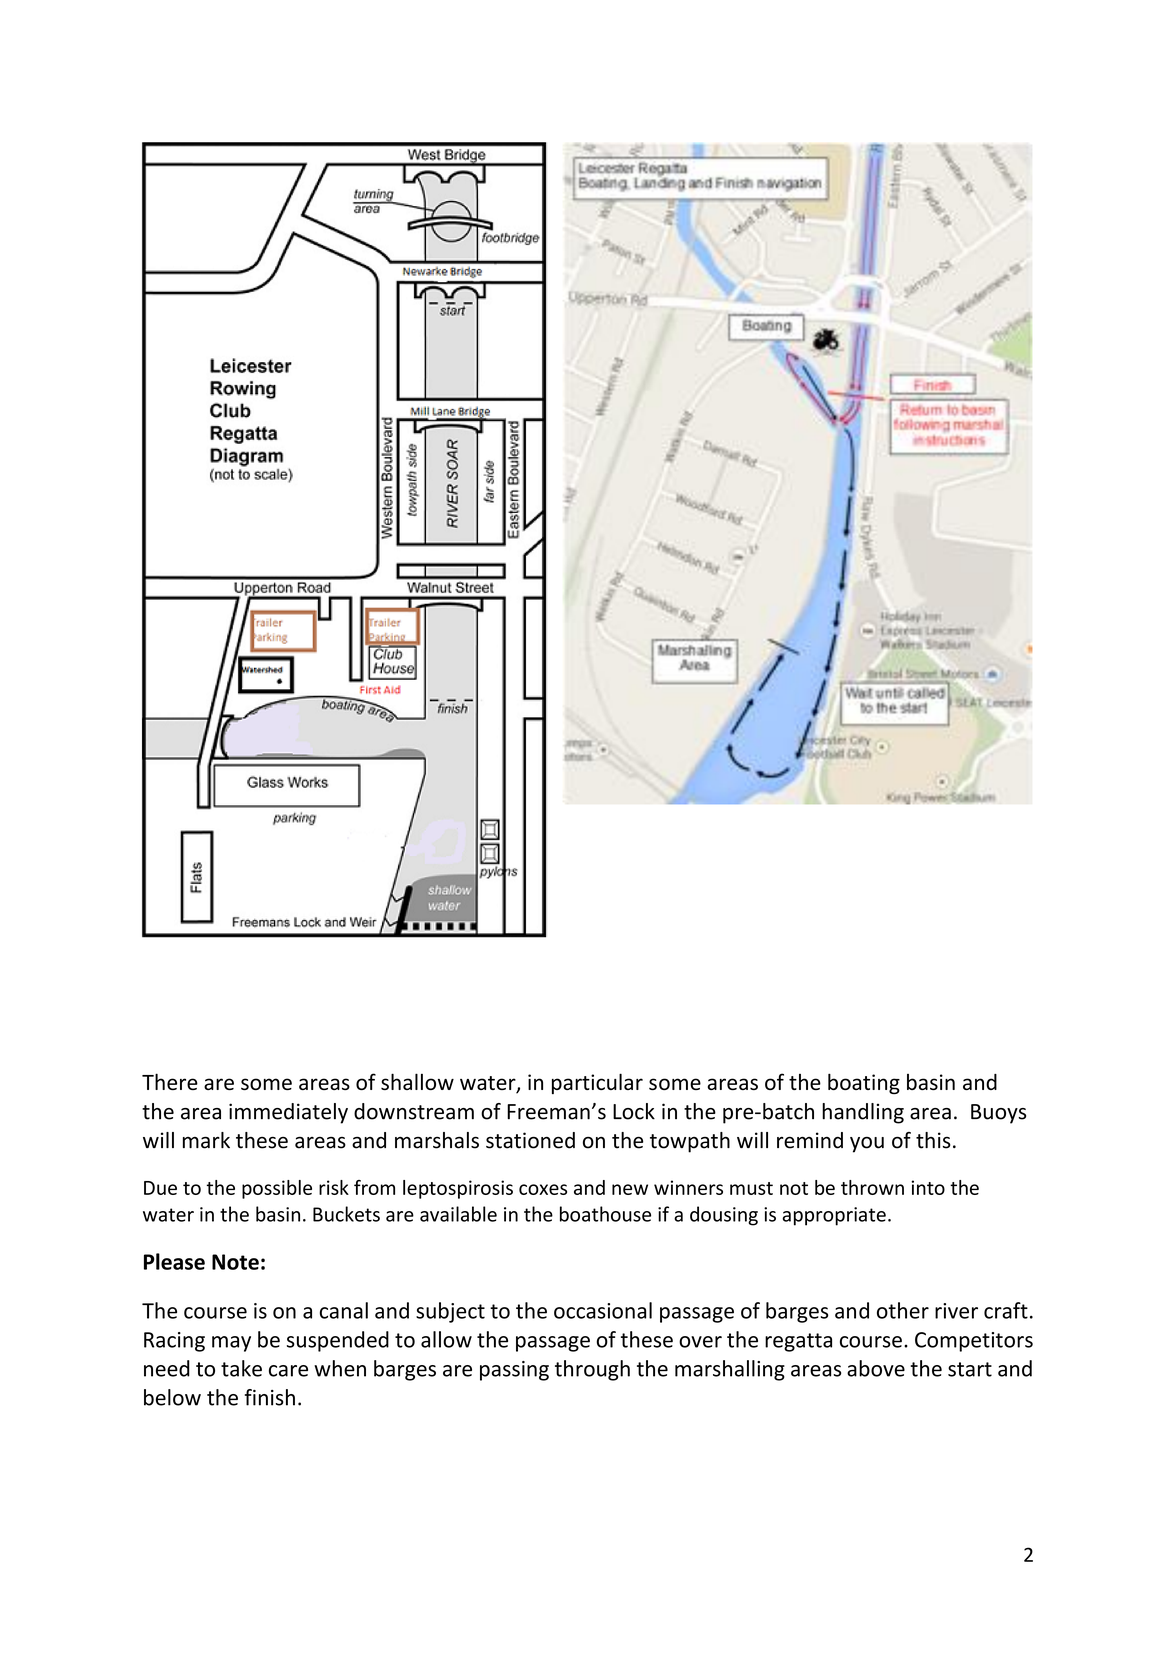  What do you see at coordinates (864, 1083) in the screenshot?
I see `boating` at bounding box center [864, 1083].
